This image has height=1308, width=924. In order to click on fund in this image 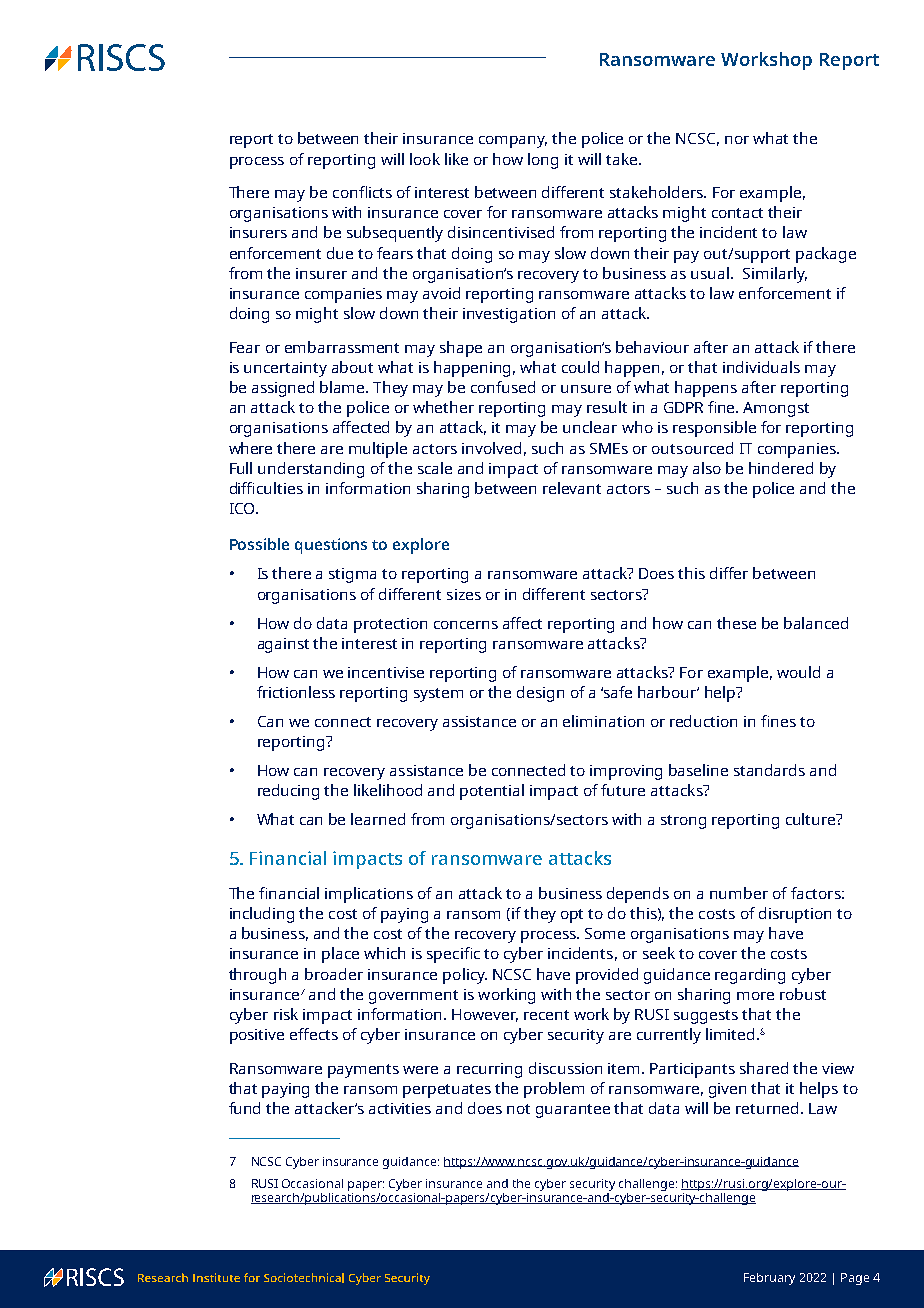, I will do `click(244, 1108)`.
